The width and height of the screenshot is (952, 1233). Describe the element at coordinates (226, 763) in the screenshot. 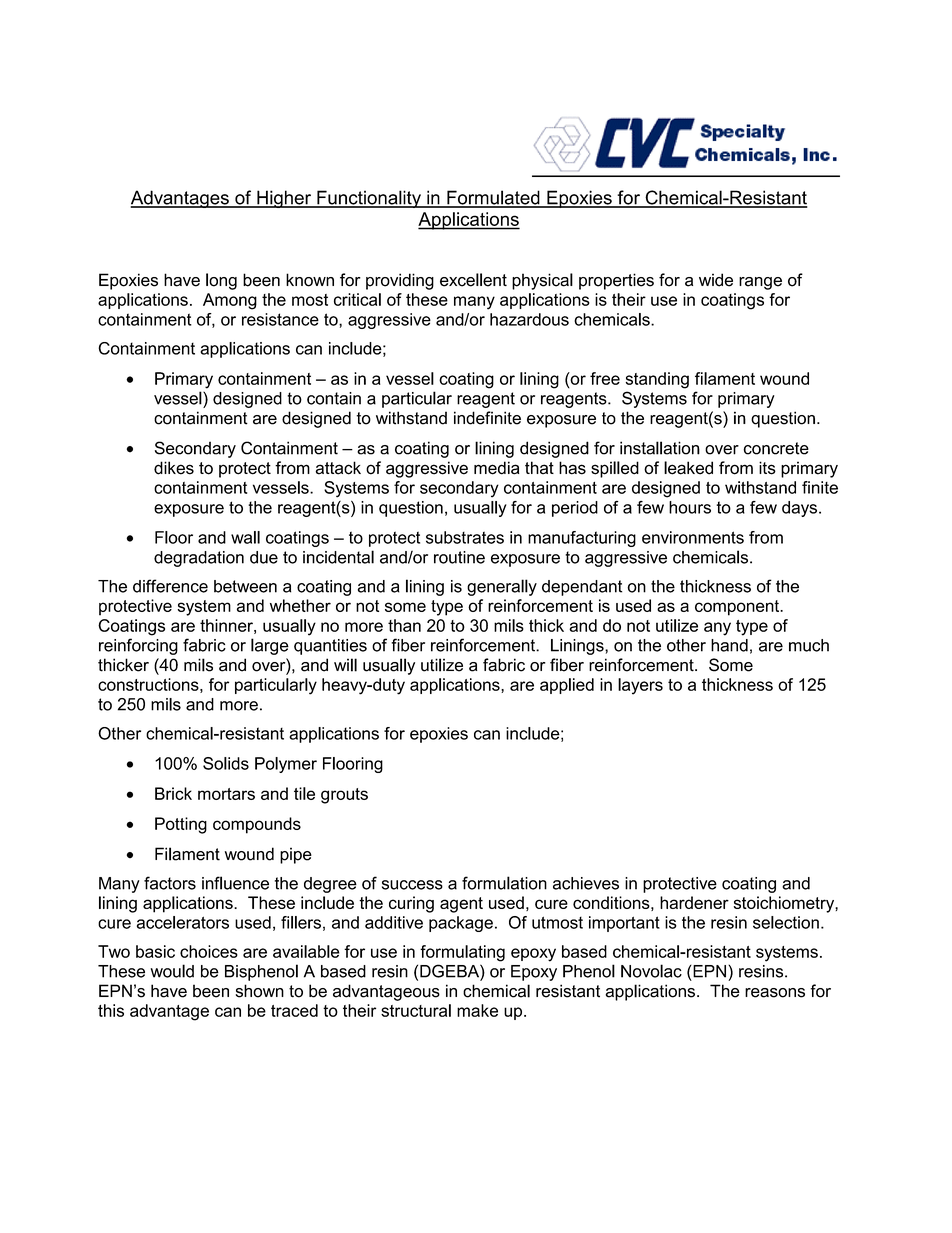

I see `Solids` at that location.
